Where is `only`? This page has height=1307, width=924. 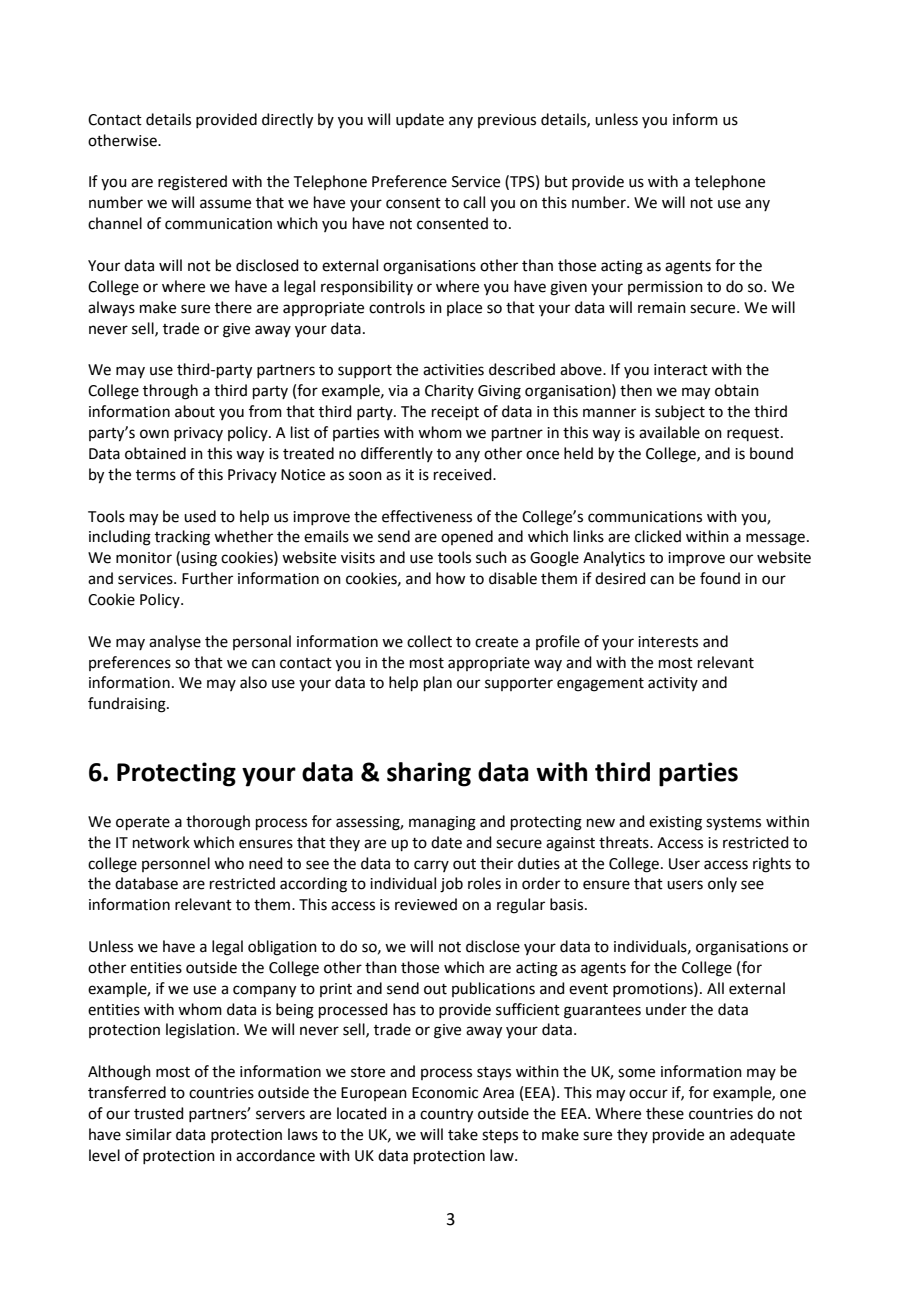 only is located at coordinates (722, 884).
